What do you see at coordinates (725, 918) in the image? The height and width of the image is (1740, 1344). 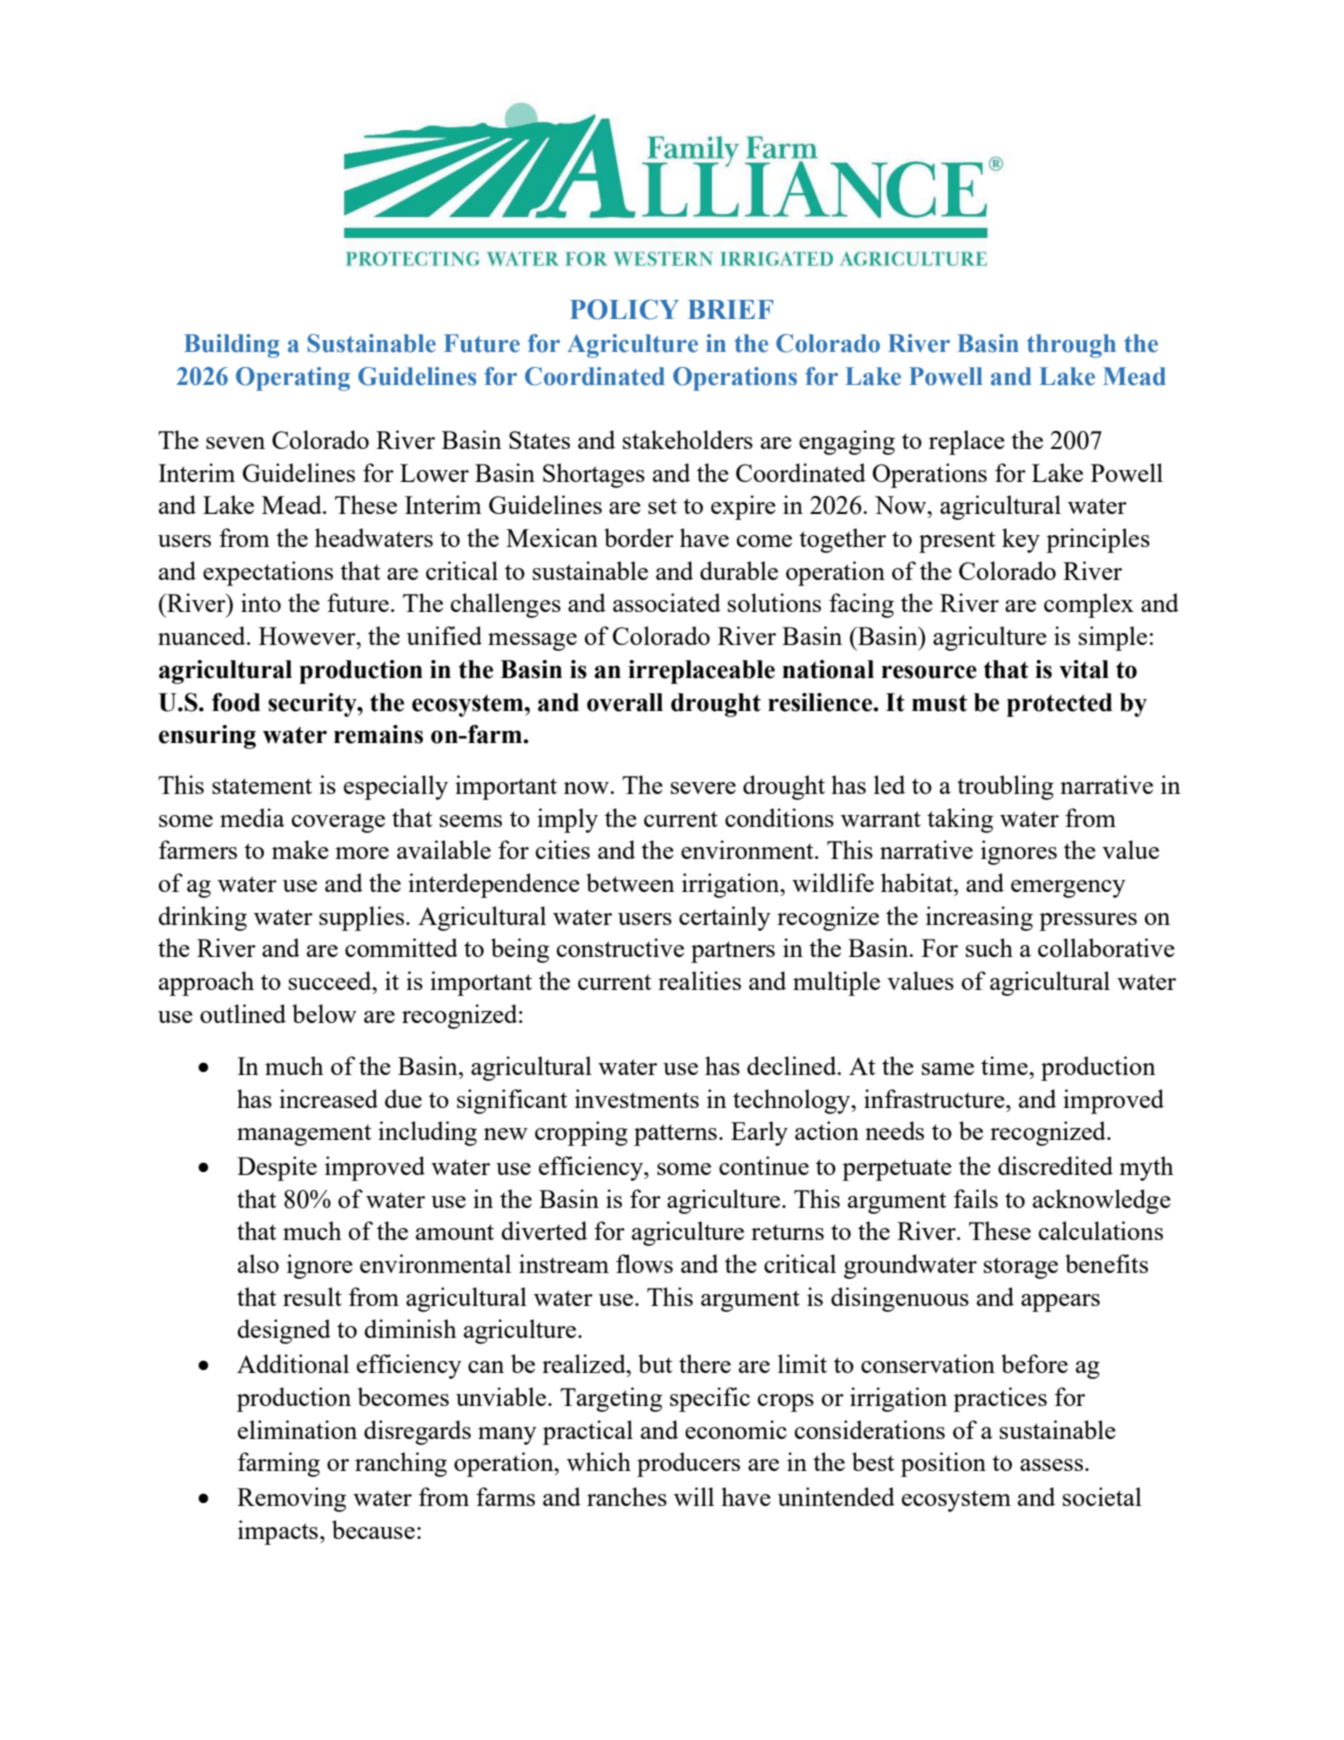 I see `certainly` at bounding box center [725, 918].
